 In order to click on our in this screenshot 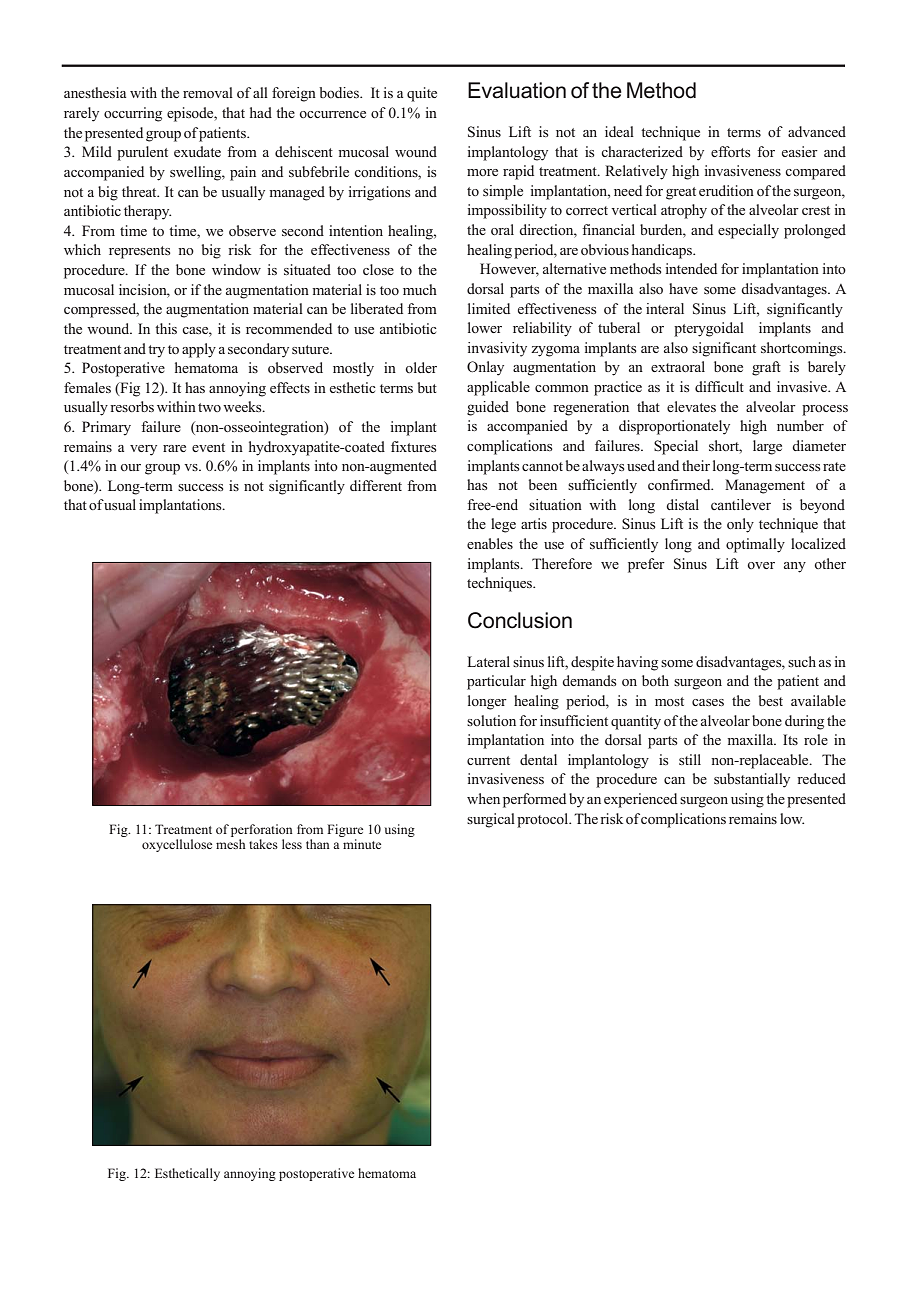, I will do `click(130, 467)`.
